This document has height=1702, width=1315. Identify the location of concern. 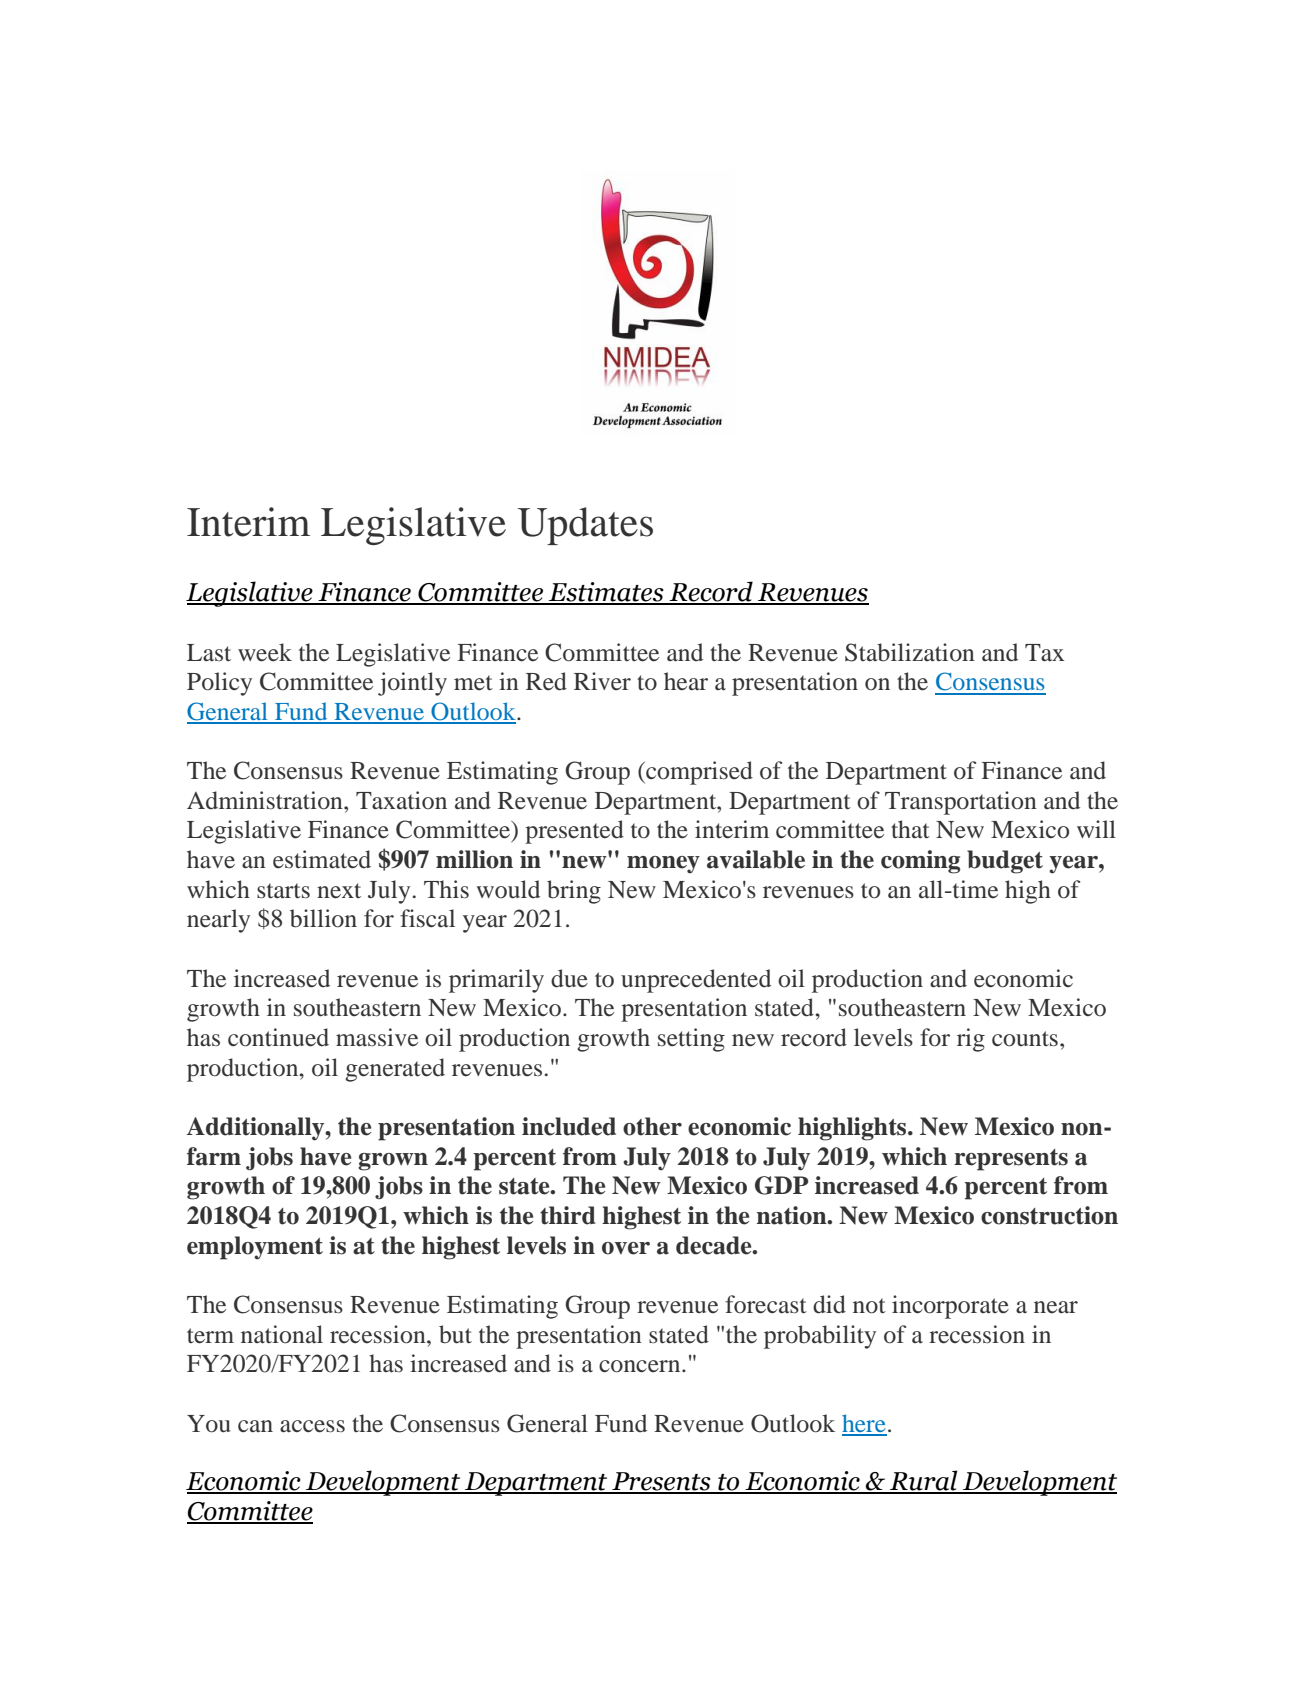
(641, 1366).
